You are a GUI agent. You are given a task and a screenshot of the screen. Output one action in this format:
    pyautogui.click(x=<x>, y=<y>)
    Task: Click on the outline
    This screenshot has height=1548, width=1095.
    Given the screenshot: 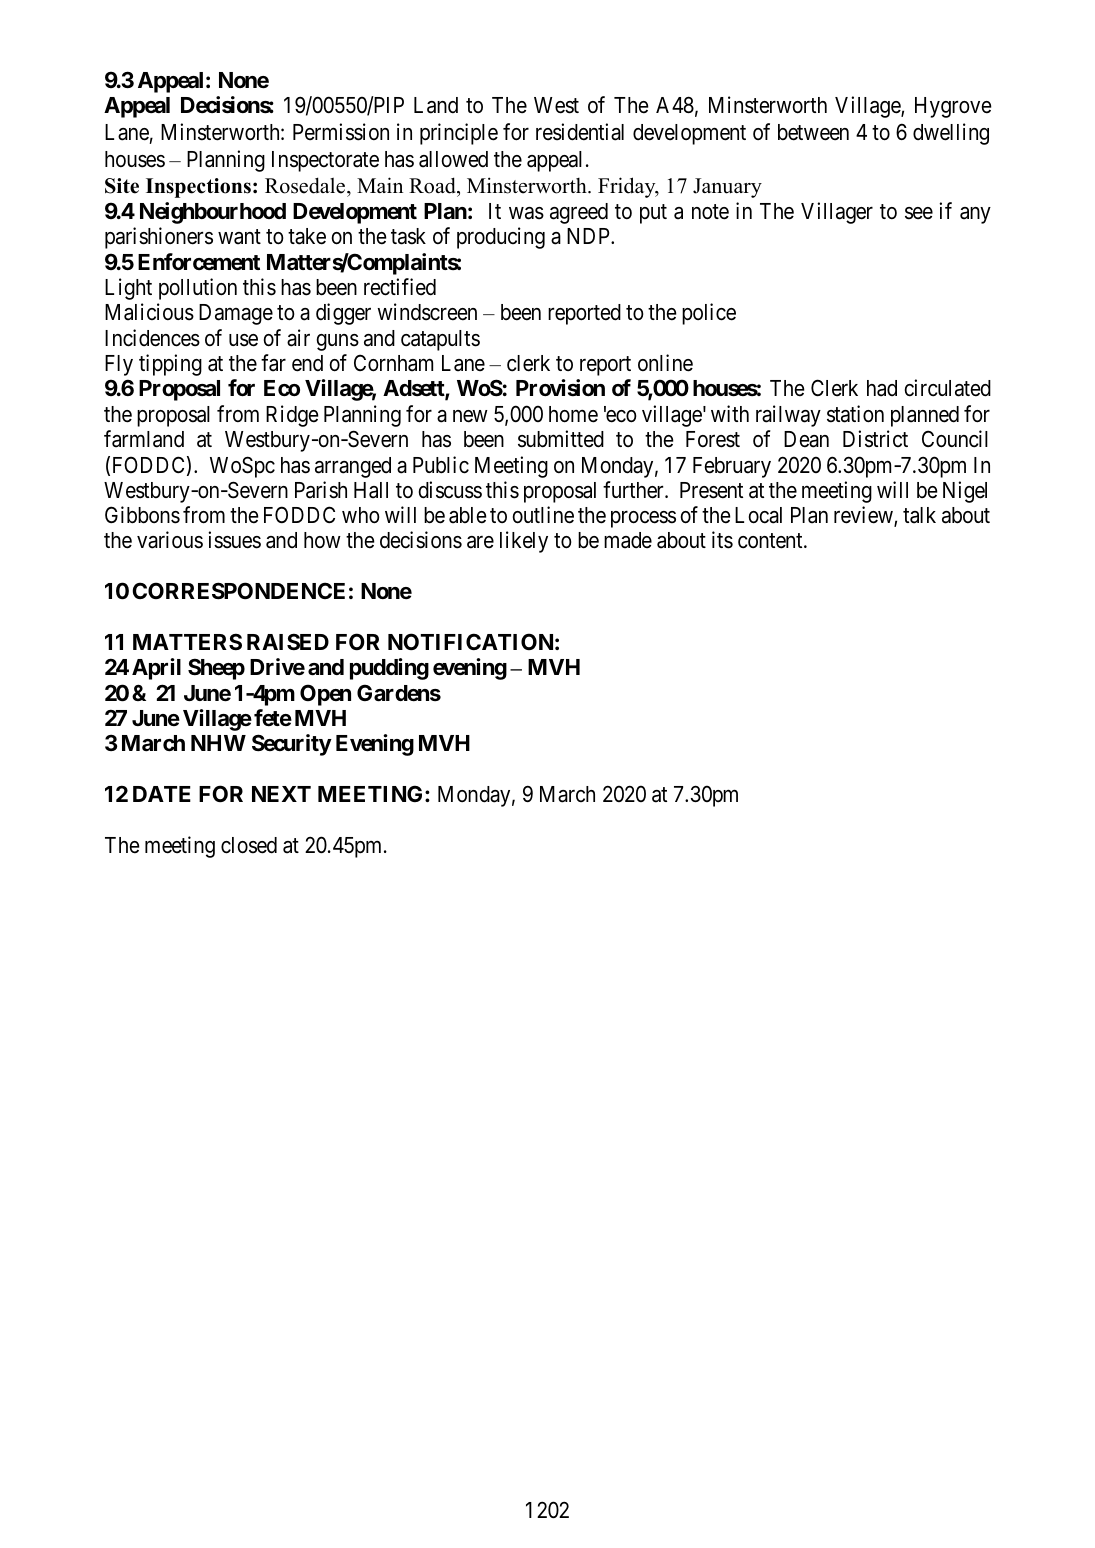 What is the action you would take?
    pyautogui.click(x=543, y=515)
